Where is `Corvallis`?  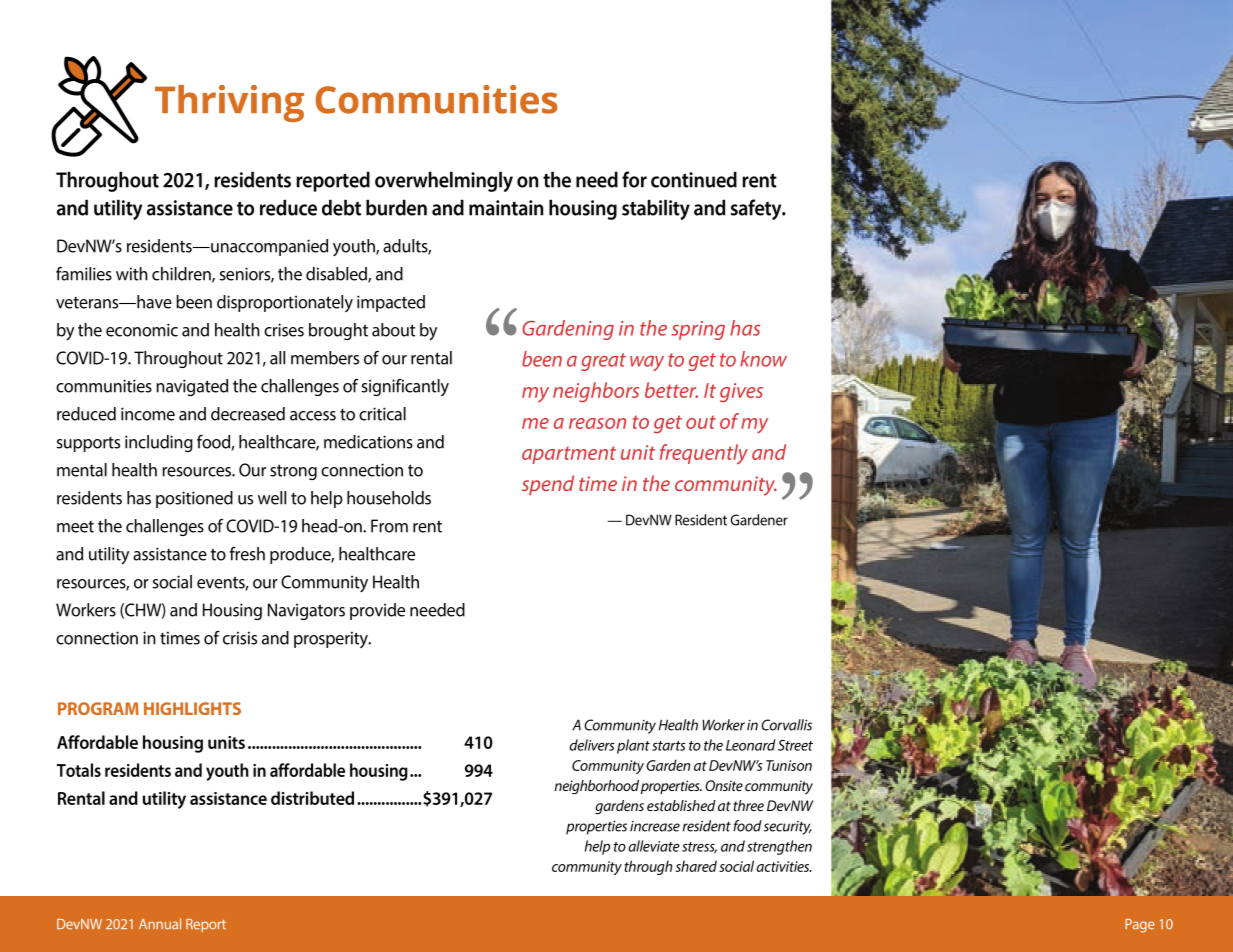 Corvallis is located at coordinates (786, 725).
